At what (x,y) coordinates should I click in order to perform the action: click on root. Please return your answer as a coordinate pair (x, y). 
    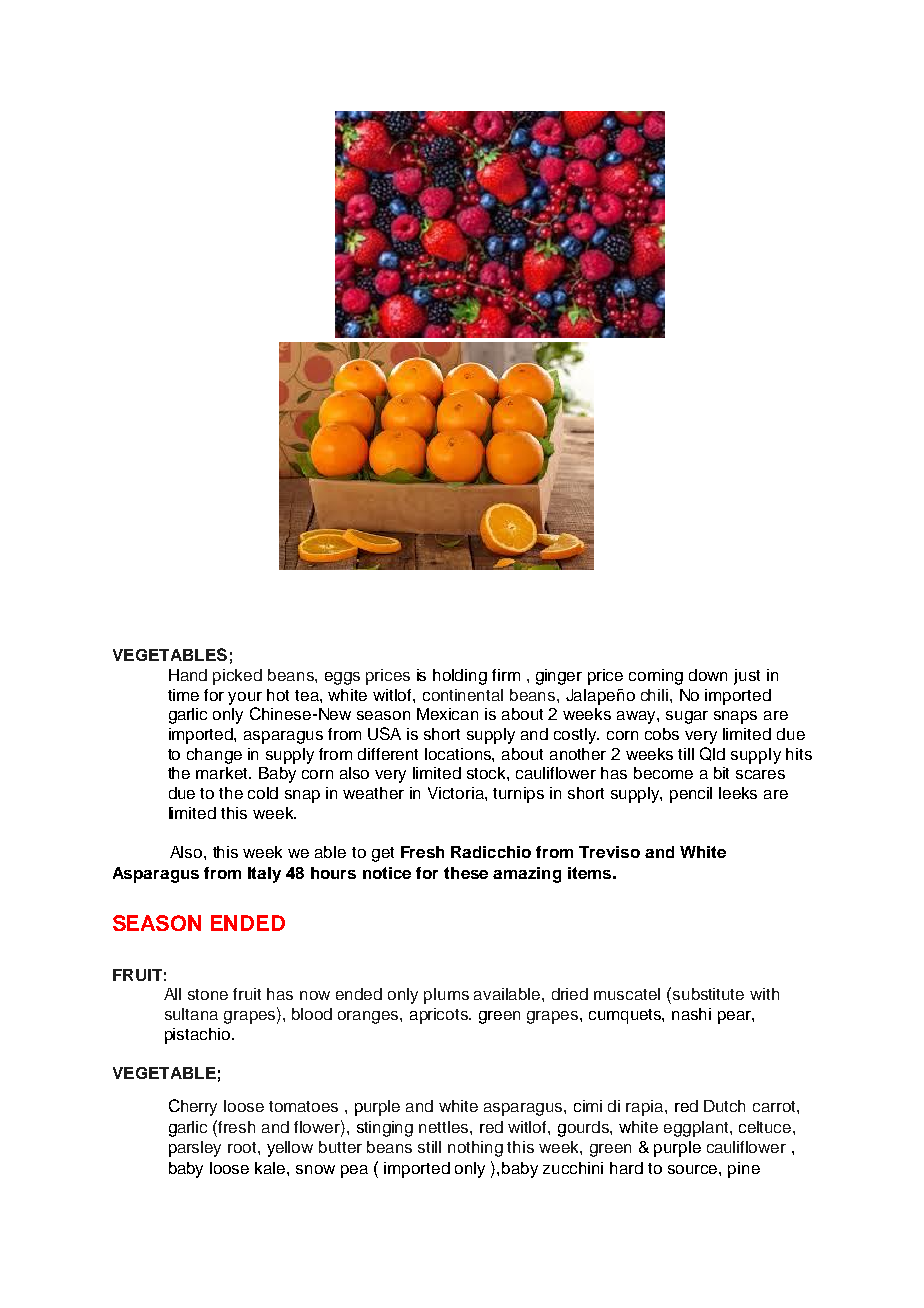
    Looking at the image, I should click on (243, 1147).
